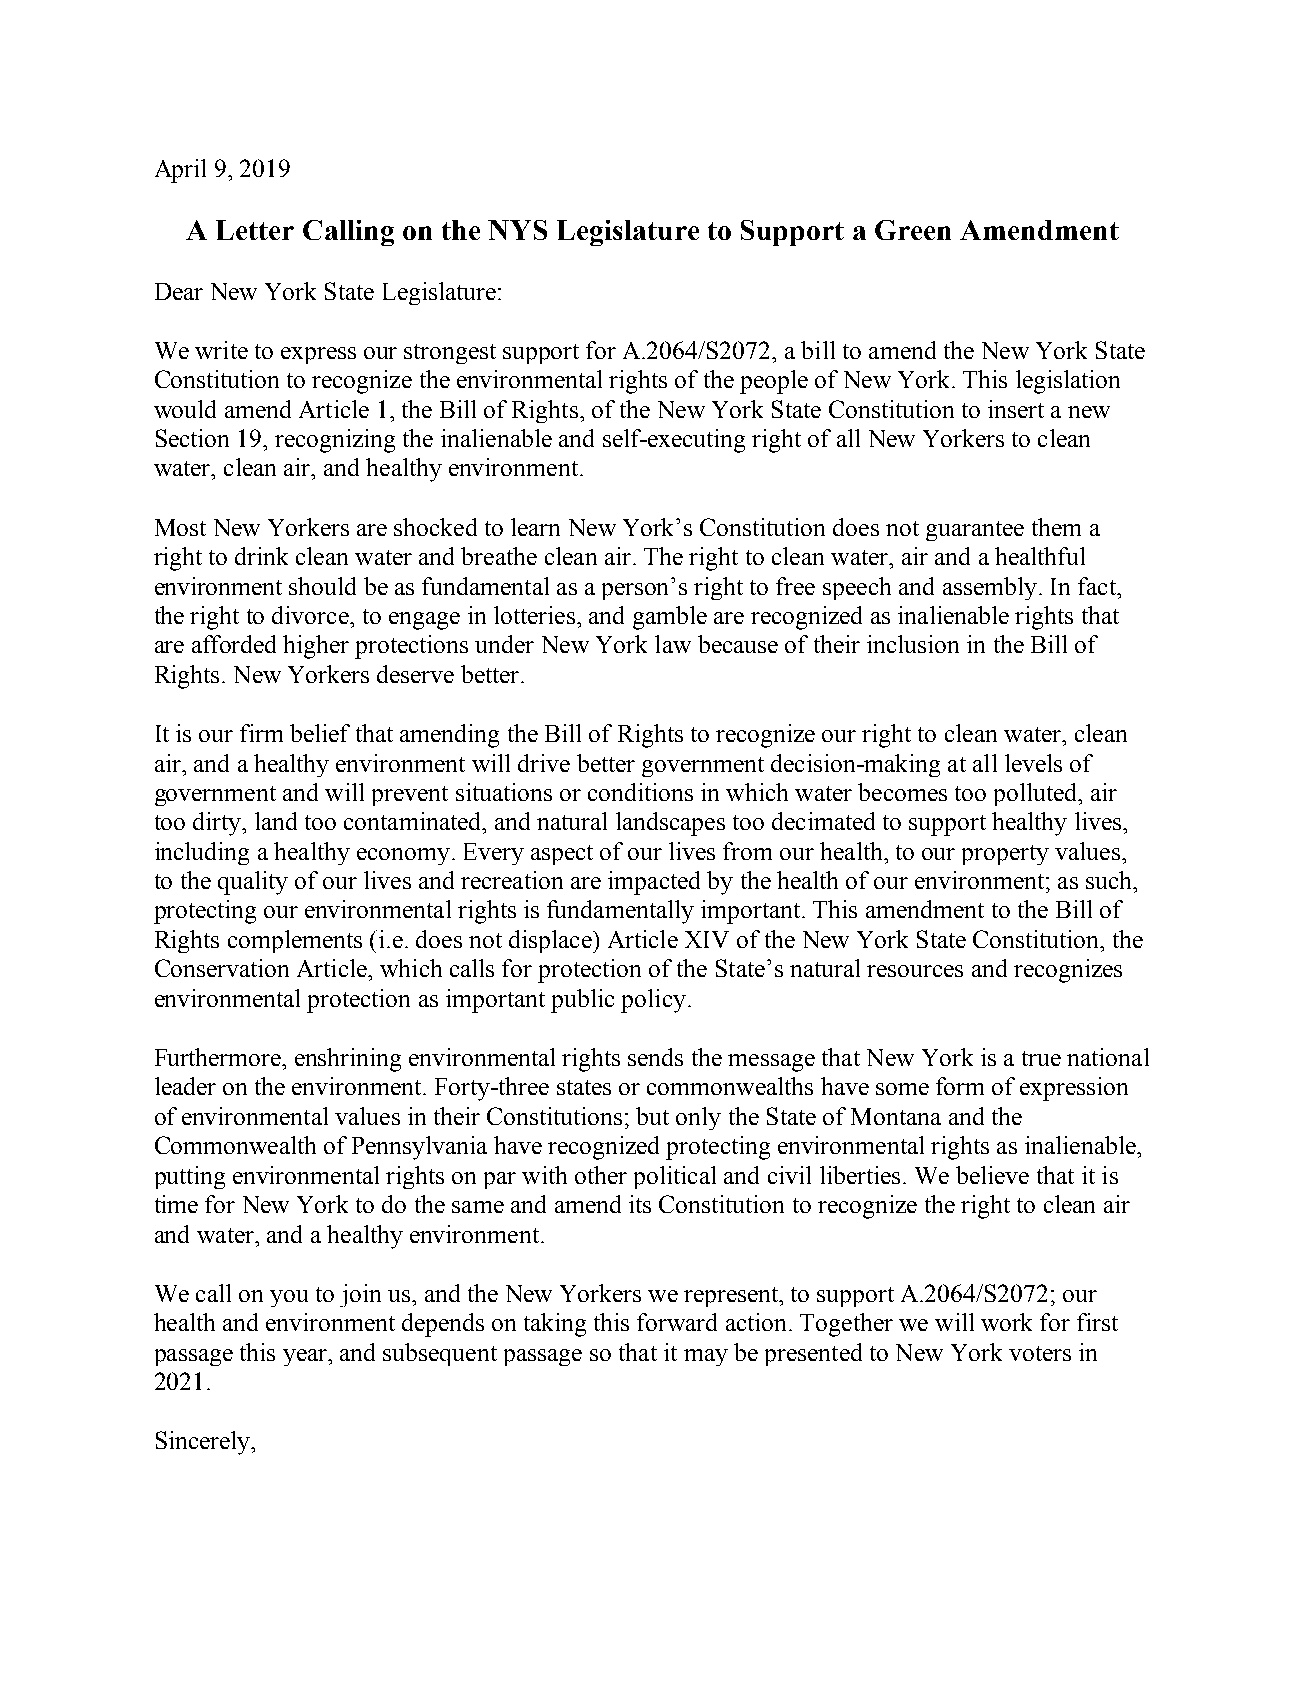  What do you see at coordinates (517, 230) in the screenshot?
I see `NYS` at bounding box center [517, 230].
